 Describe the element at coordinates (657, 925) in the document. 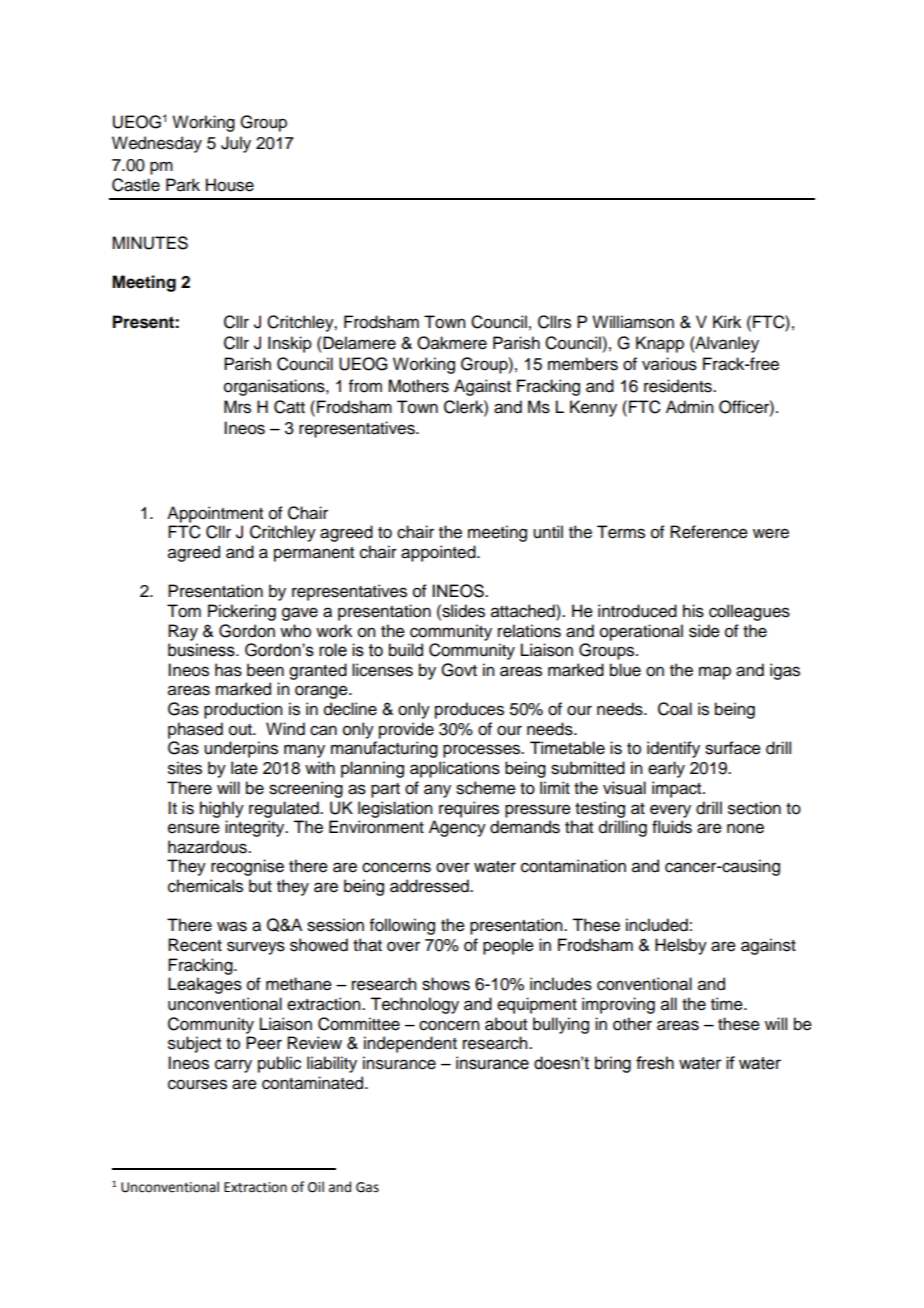

I see `included` at that location.
